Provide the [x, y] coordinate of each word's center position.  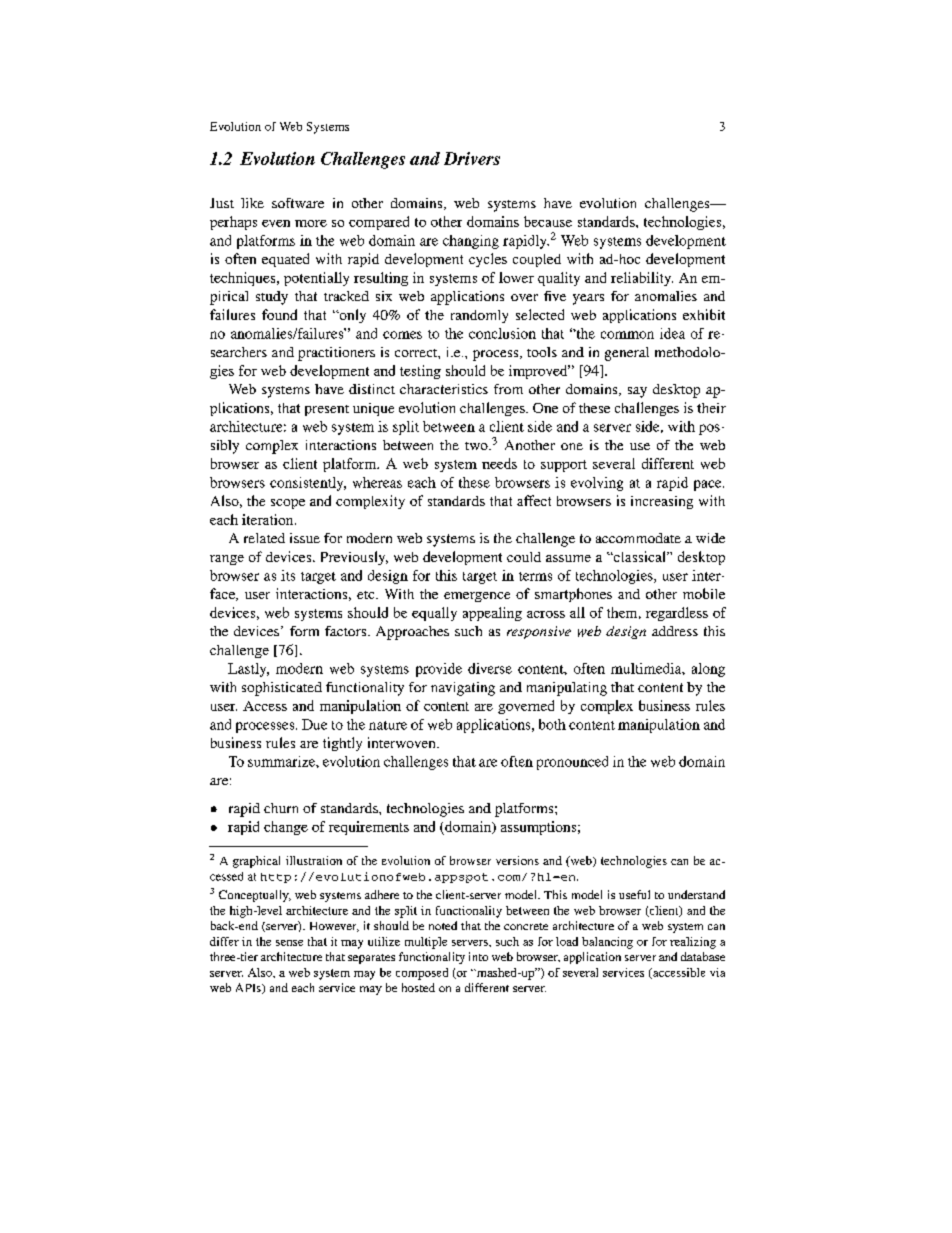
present [327, 410]
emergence [477, 597]
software [298, 203]
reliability [642, 279]
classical [640, 556]
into [478, 956]
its [288, 575]
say [637, 392]
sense [289, 943]
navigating [463, 689]
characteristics [444, 389]
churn [281, 808]
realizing [693, 943]
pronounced [572, 763]
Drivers [472, 158]
